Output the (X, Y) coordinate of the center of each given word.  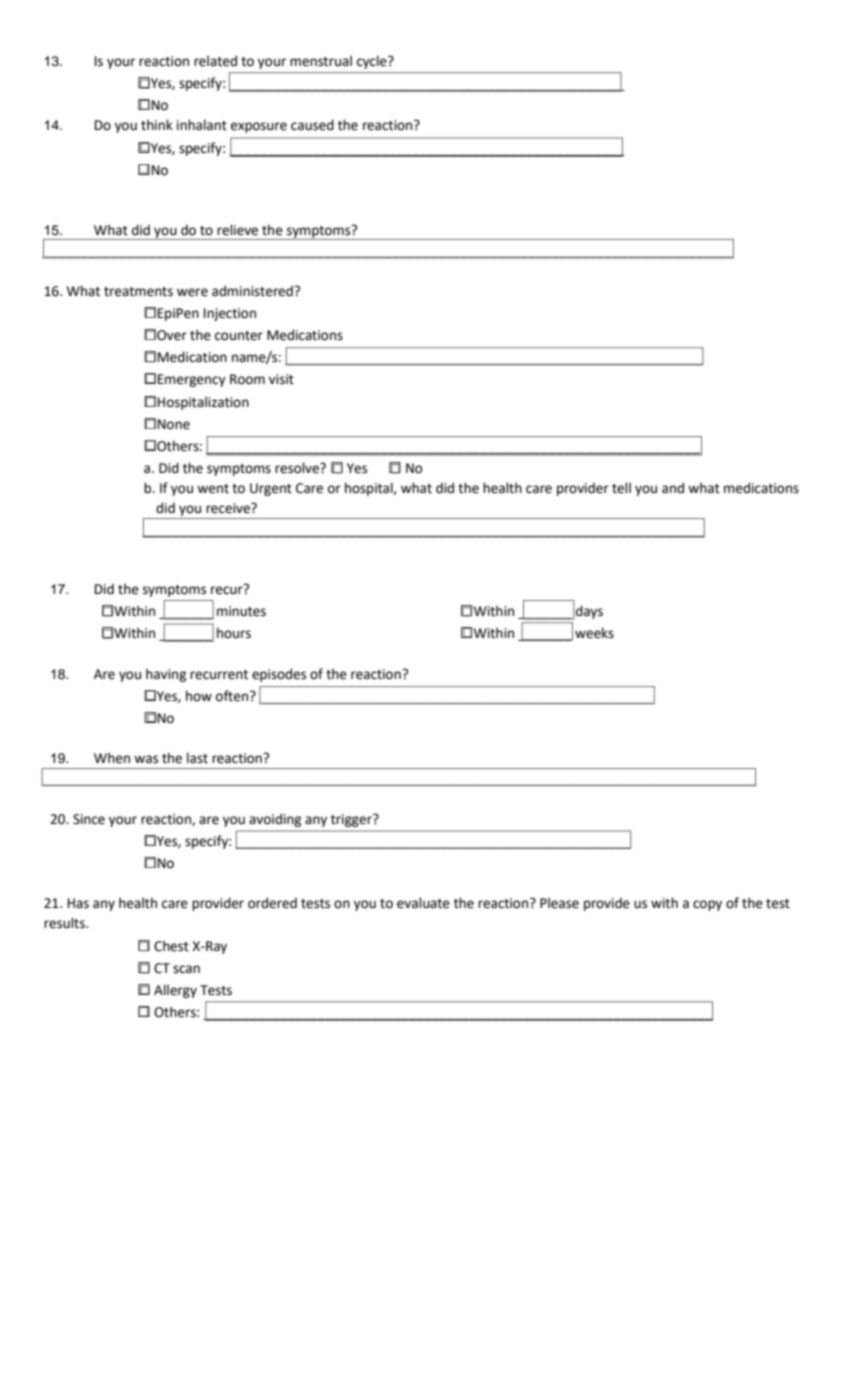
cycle (373, 62)
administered (253, 291)
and (673, 488)
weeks (594, 633)
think (157, 125)
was (146, 759)
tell (621, 488)
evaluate (423, 903)
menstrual (321, 61)
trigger (352, 820)
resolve (298, 468)
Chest (171, 946)
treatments (138, 292)
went (213, 489)
